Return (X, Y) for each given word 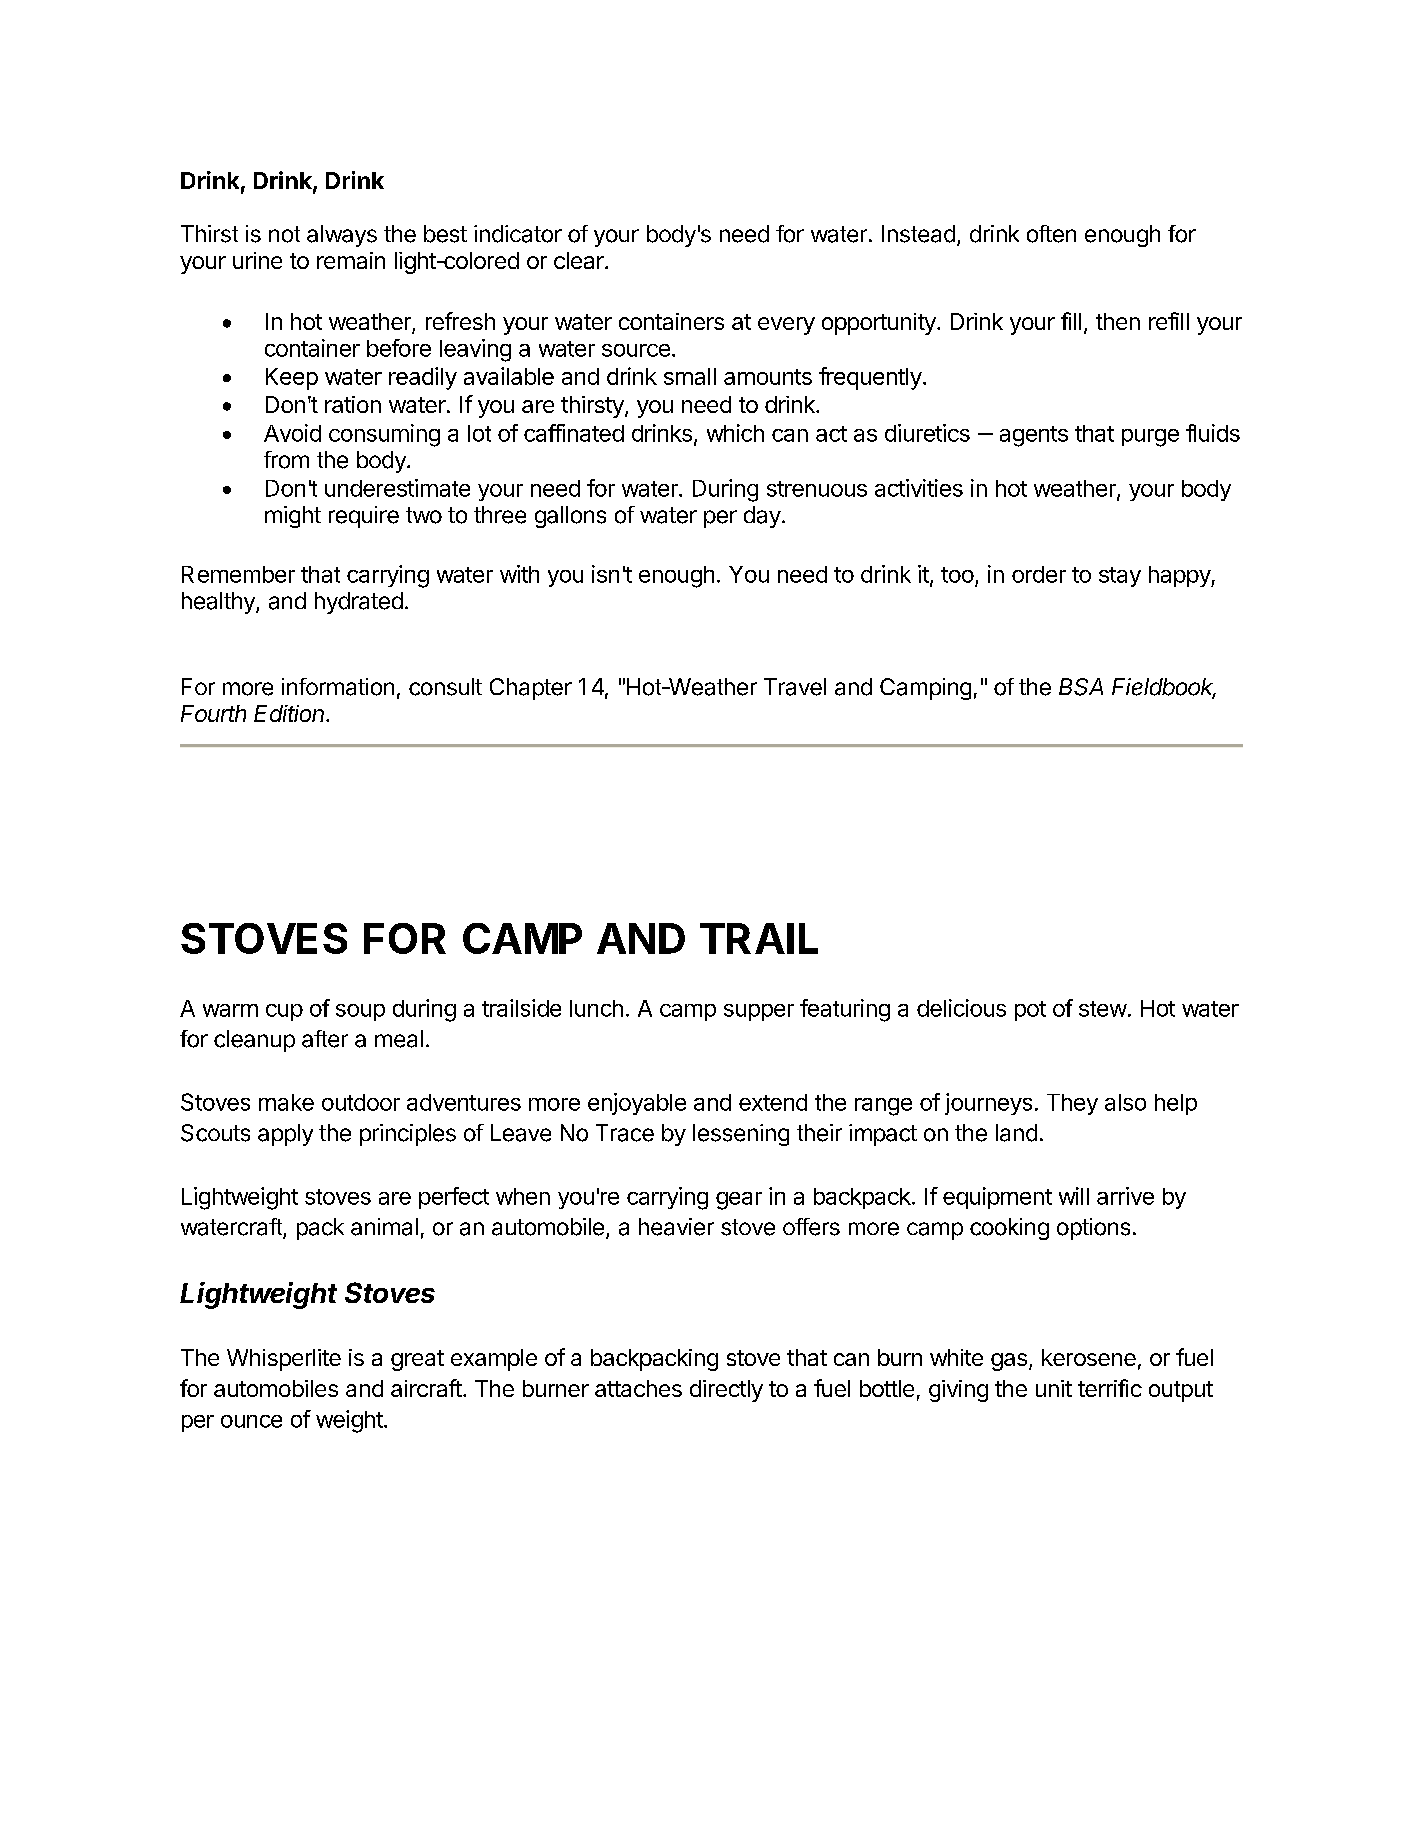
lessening (741, 1135)
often (1051, 234)
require (364, 517)
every (786, 326)
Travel (795, 687)
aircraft (426, 1388)
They (1072, 1104)
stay (1120, 577)
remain (351, 260)
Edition (290, 713)
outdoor (361, 1102)
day (762, 517)
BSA (1081, 687)
